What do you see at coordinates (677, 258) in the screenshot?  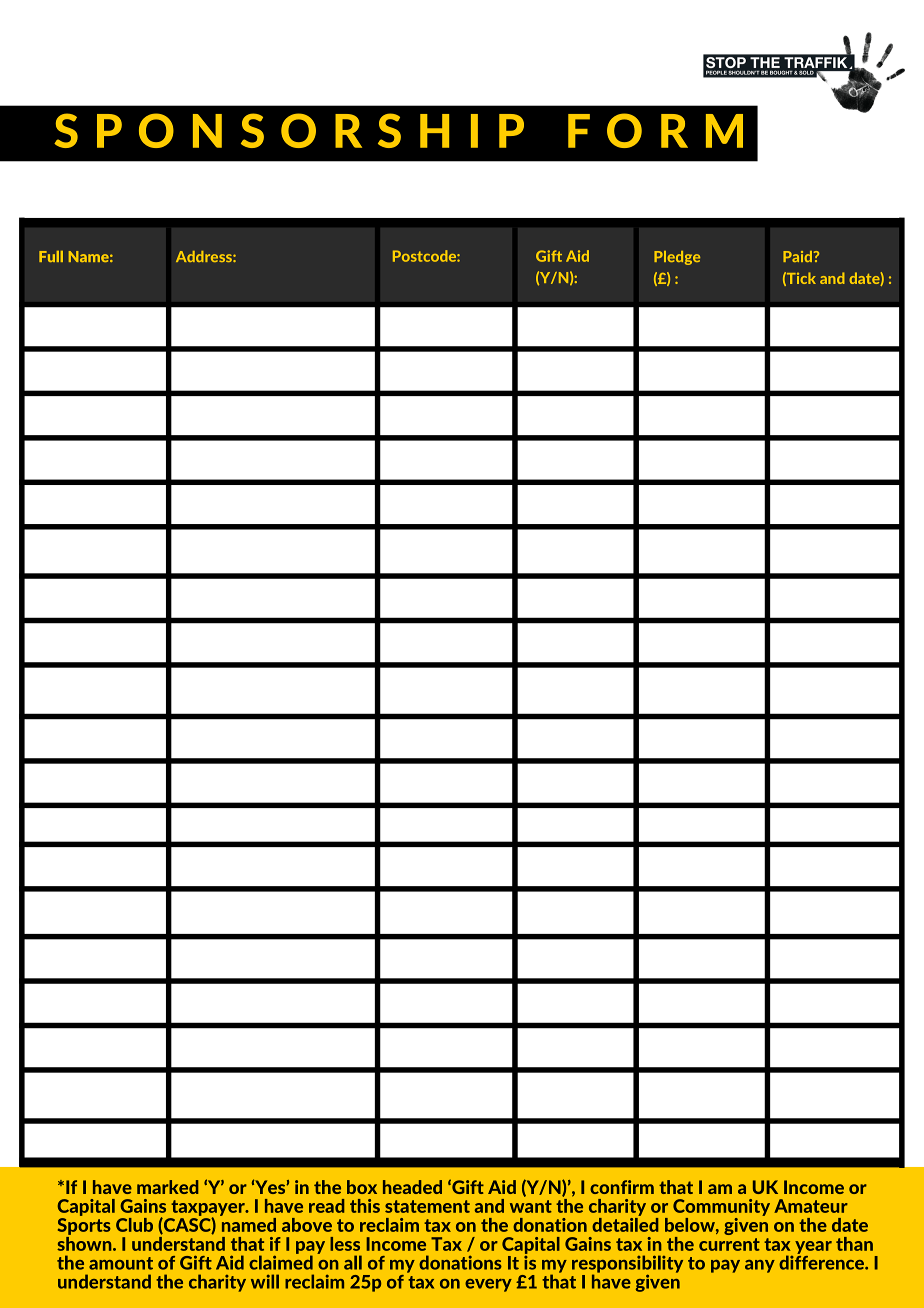 I see `Pledge` at bounding box center [677, 258].
